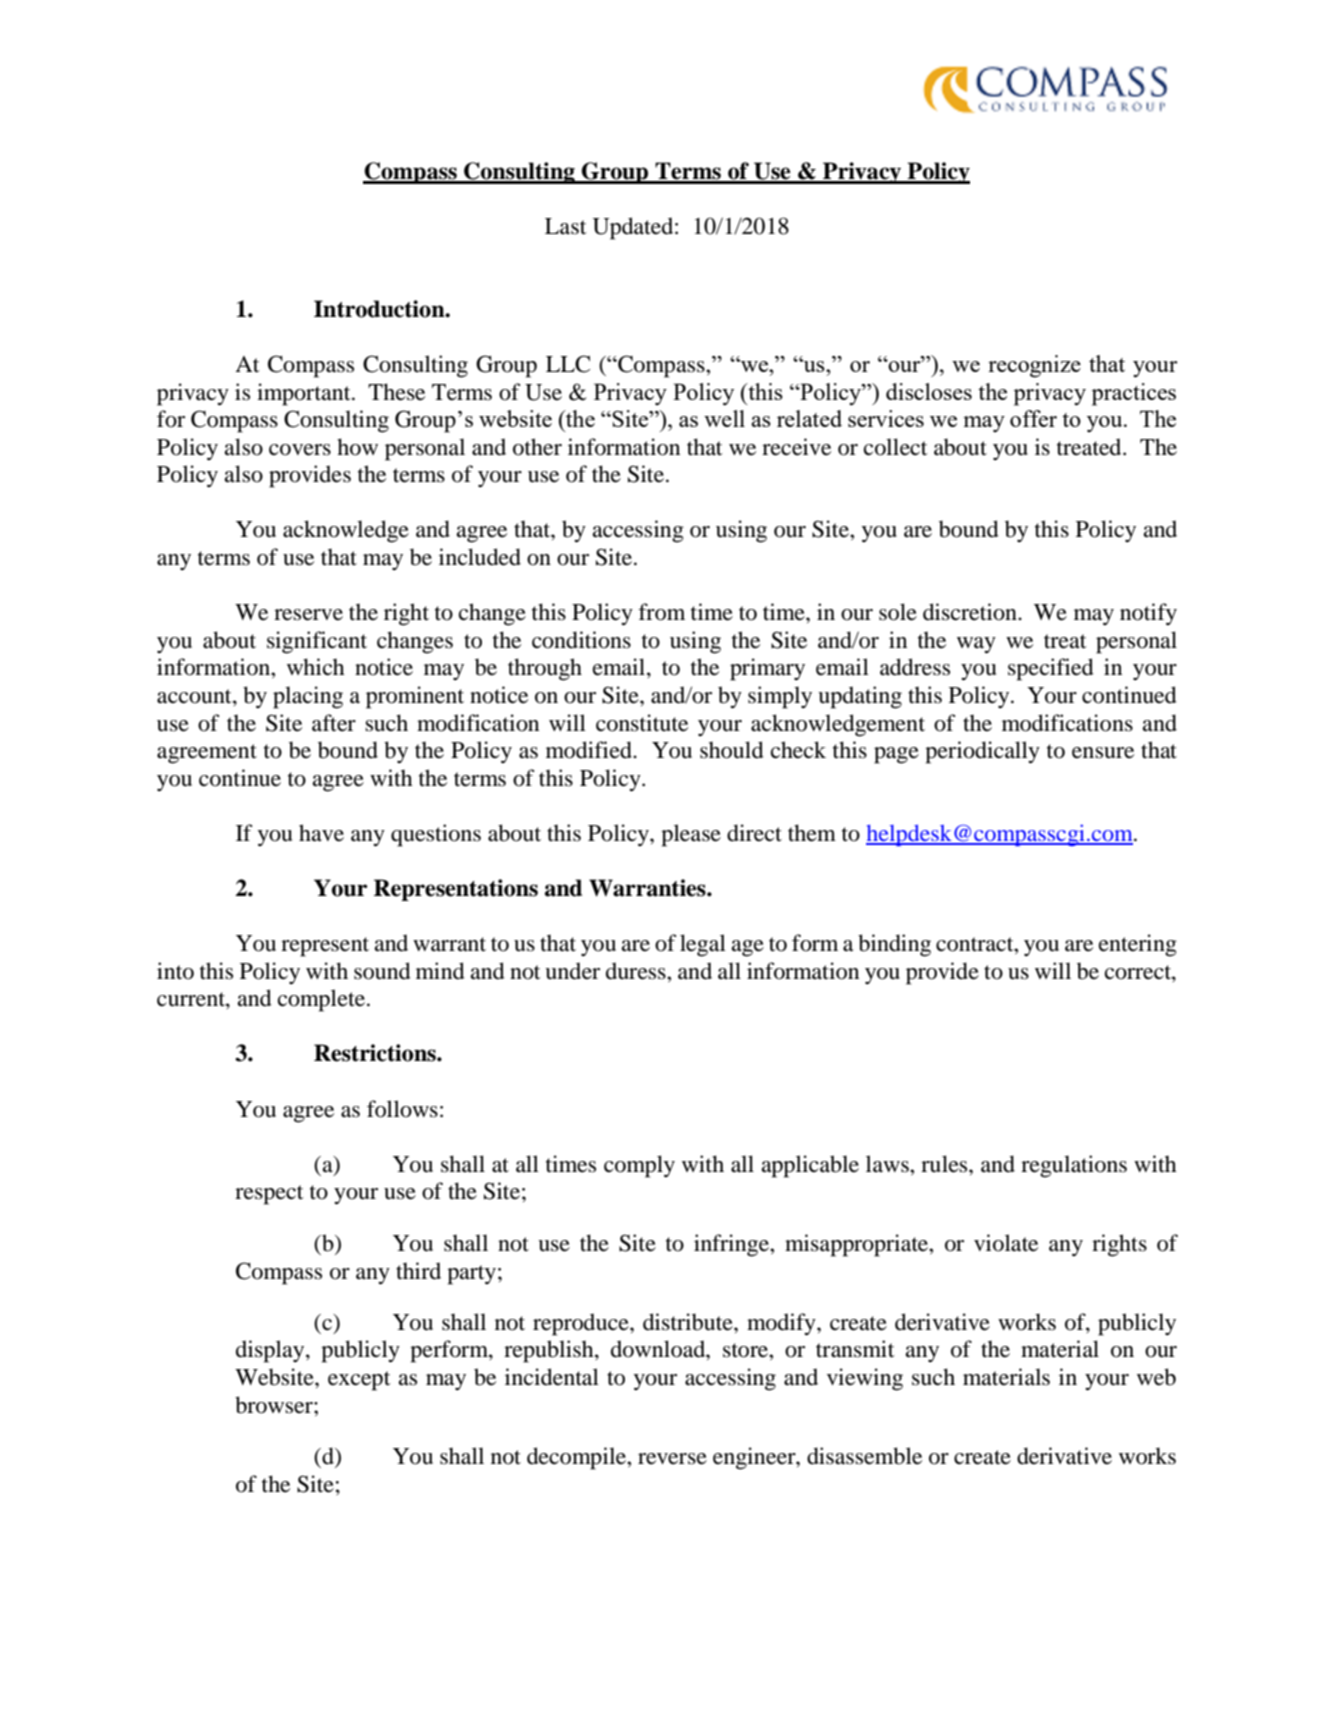 The height and width of the page is (1726, 1334). Describe the element at coordinates (359, 1381) in the page. I see `except` at that location.
